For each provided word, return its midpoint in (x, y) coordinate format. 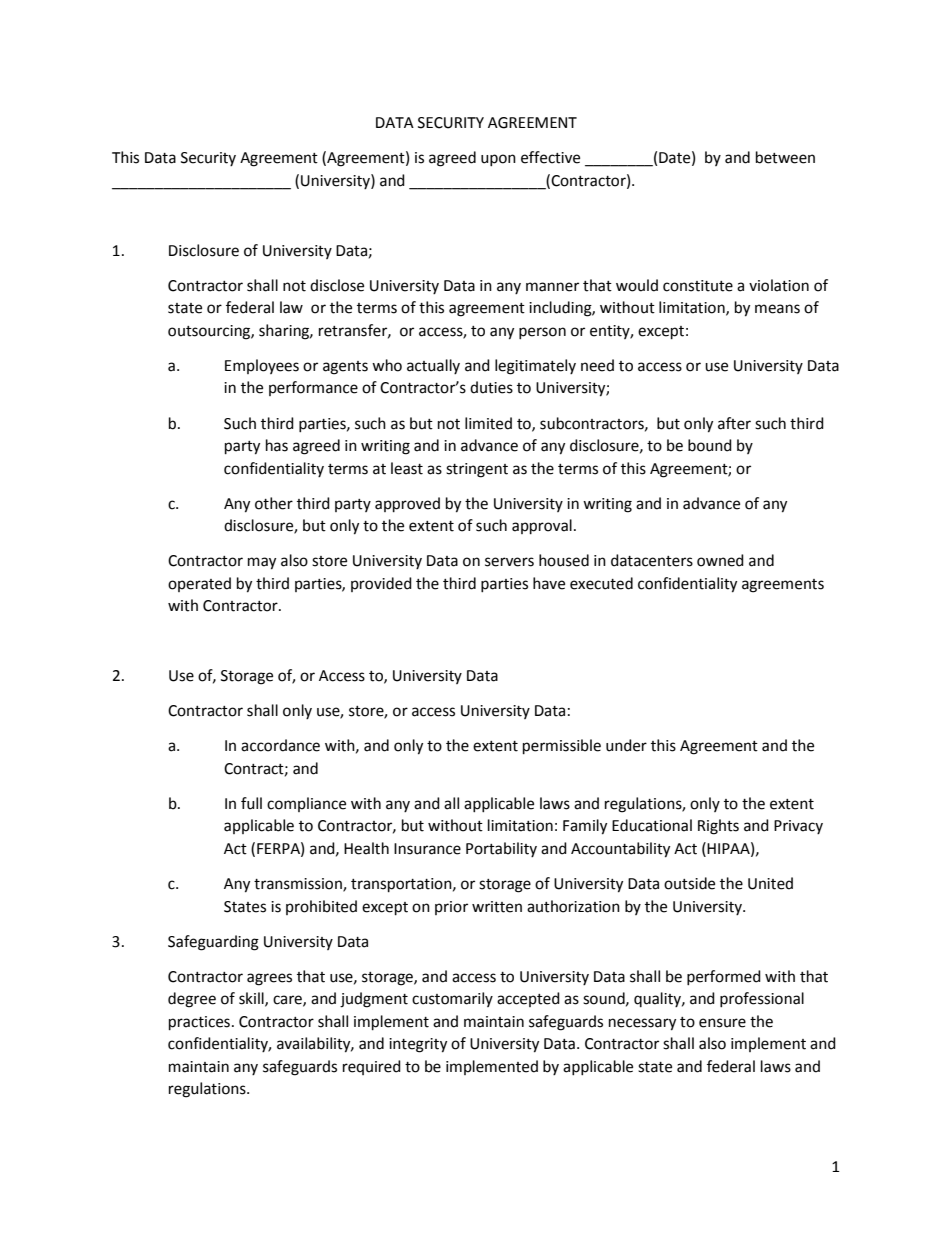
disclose (337, 285)
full (251, 803)
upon (498, 160)
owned (720, 560)
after (734, 423)
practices (199, 1023)
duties (491, 387)
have (549, 583)
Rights (718, 827)
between (785, 157)
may (262, 563)
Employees (262, 366)
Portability (501, 849)
